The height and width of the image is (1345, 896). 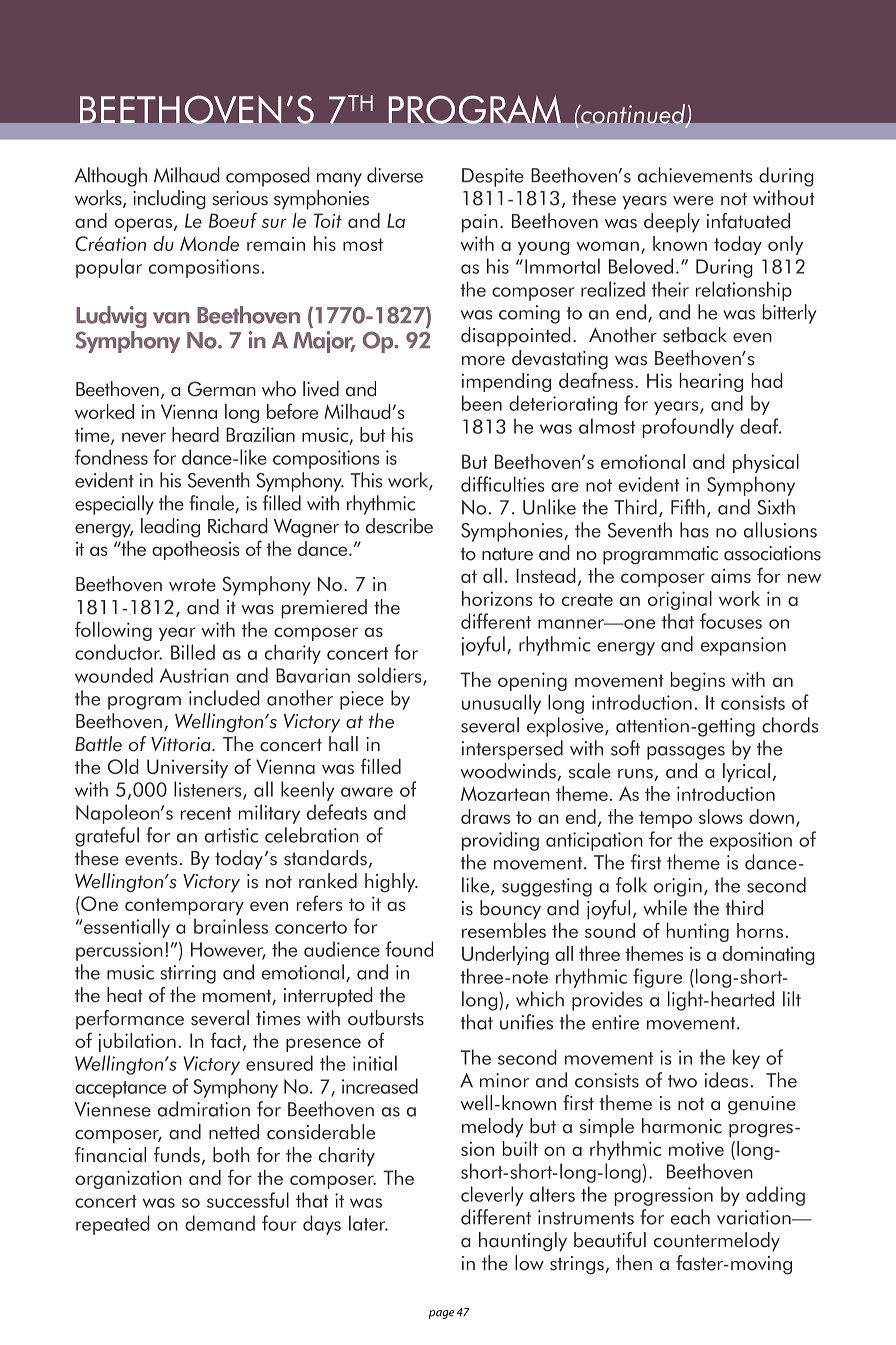 I want to click on Vittoria, so click(x=182, y=744).
